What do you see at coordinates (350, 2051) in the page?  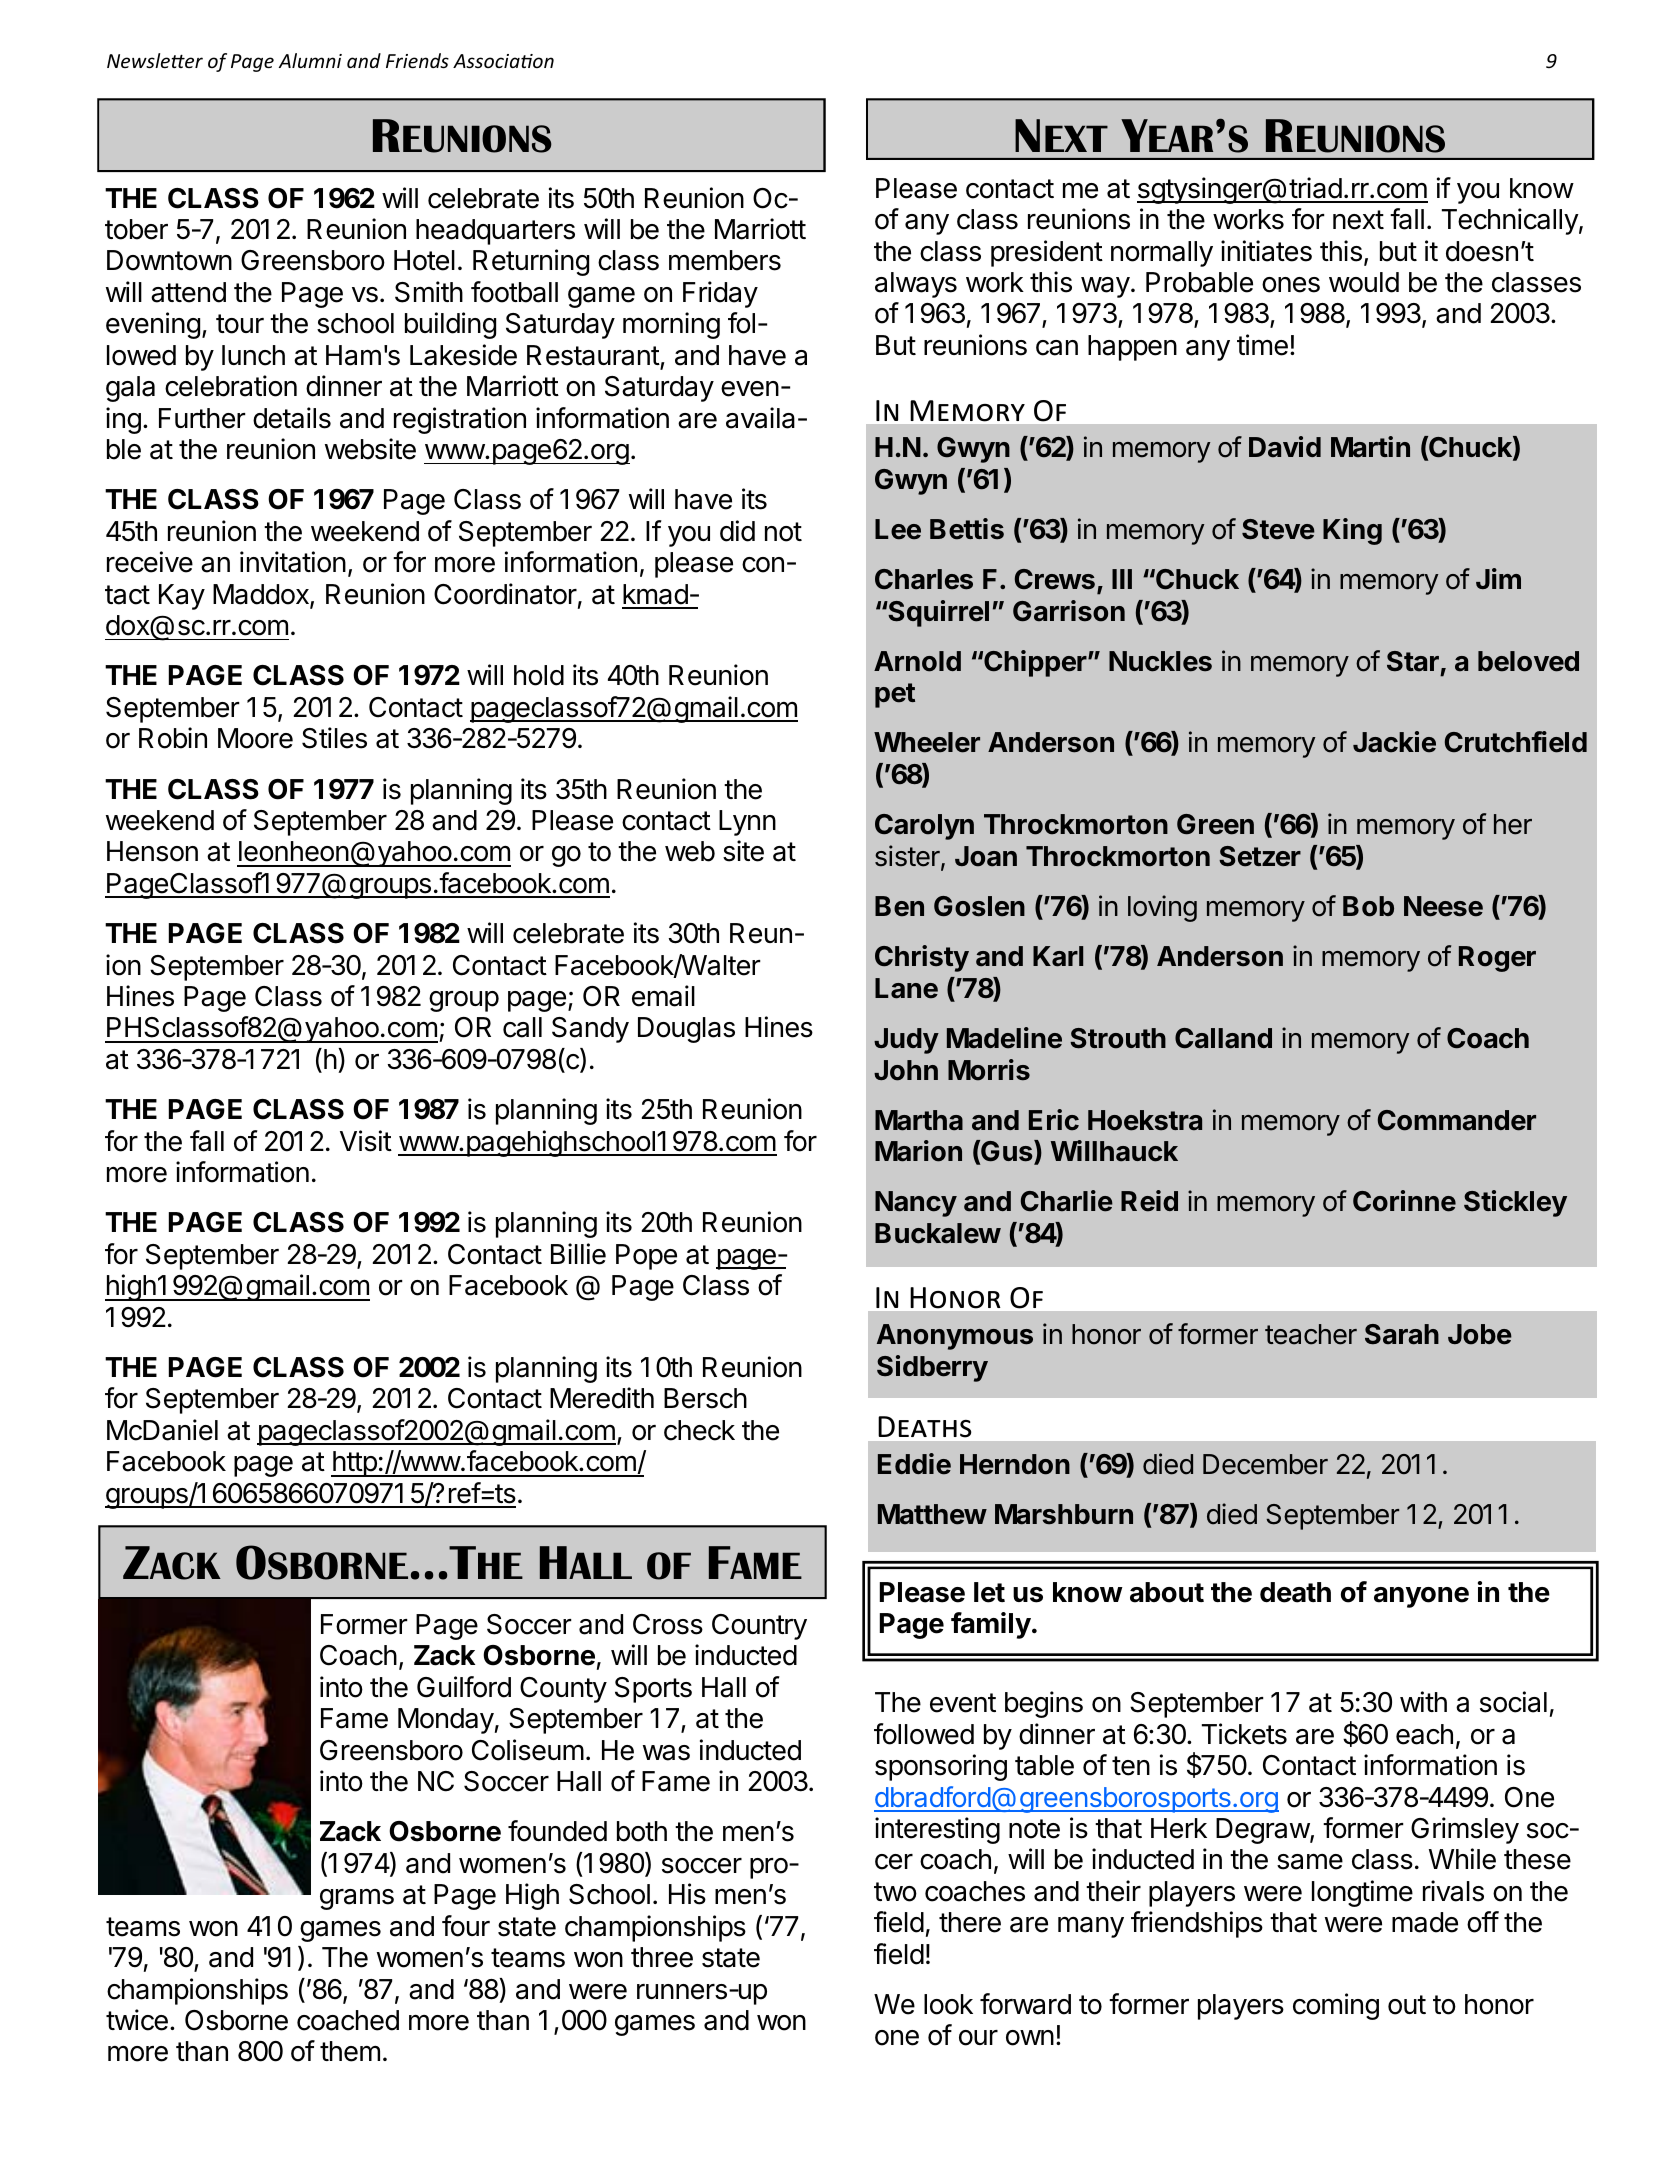 I see `them` at bounding box center [350, 2051].
